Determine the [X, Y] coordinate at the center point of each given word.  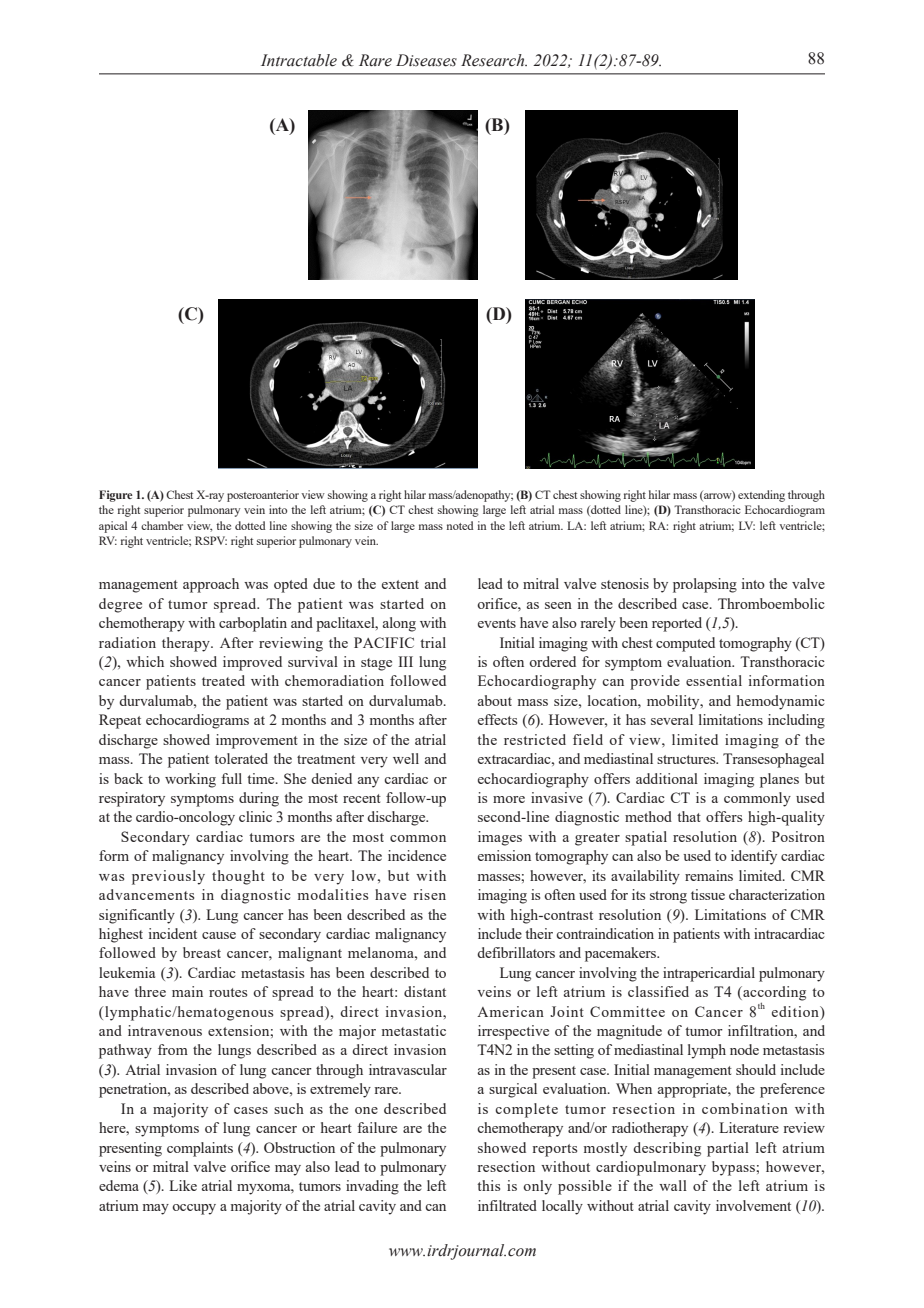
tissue [708, 894]
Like [183, 1185]
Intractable [299, 60]
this [488, 1185]
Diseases [426, 60]
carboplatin [253, 624]
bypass [734, 1168]
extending [761, 496]
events [497, 623]
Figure [116, 496]
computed [685, 644]
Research [494, 60]
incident [173, 933]
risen [429, 894]
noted [460, 525]
